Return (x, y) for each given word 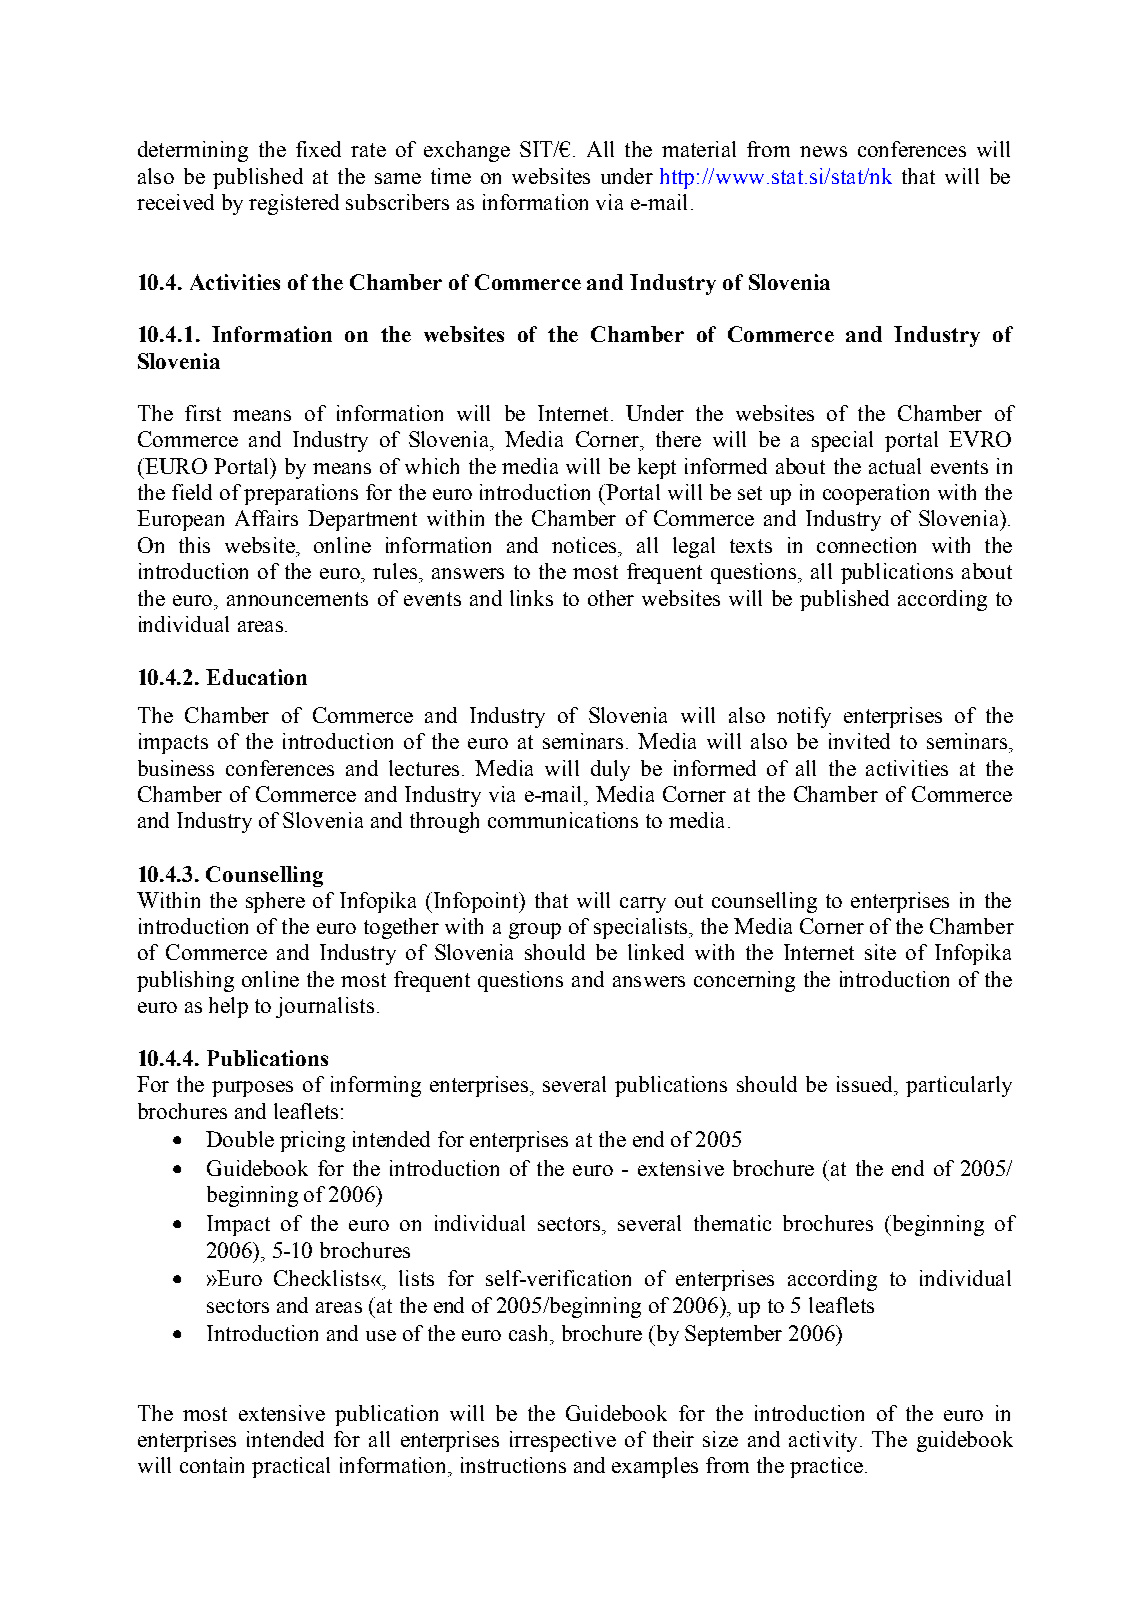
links (531, 598)
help (228, 1007)
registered (294, 204)
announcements (297, 599)
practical (291, 1467)
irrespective (563, 1441)
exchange (467, 151)
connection (866, 545)
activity (823, 1441)
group (535, 931)
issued (866, 1084)
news (823, 151)
